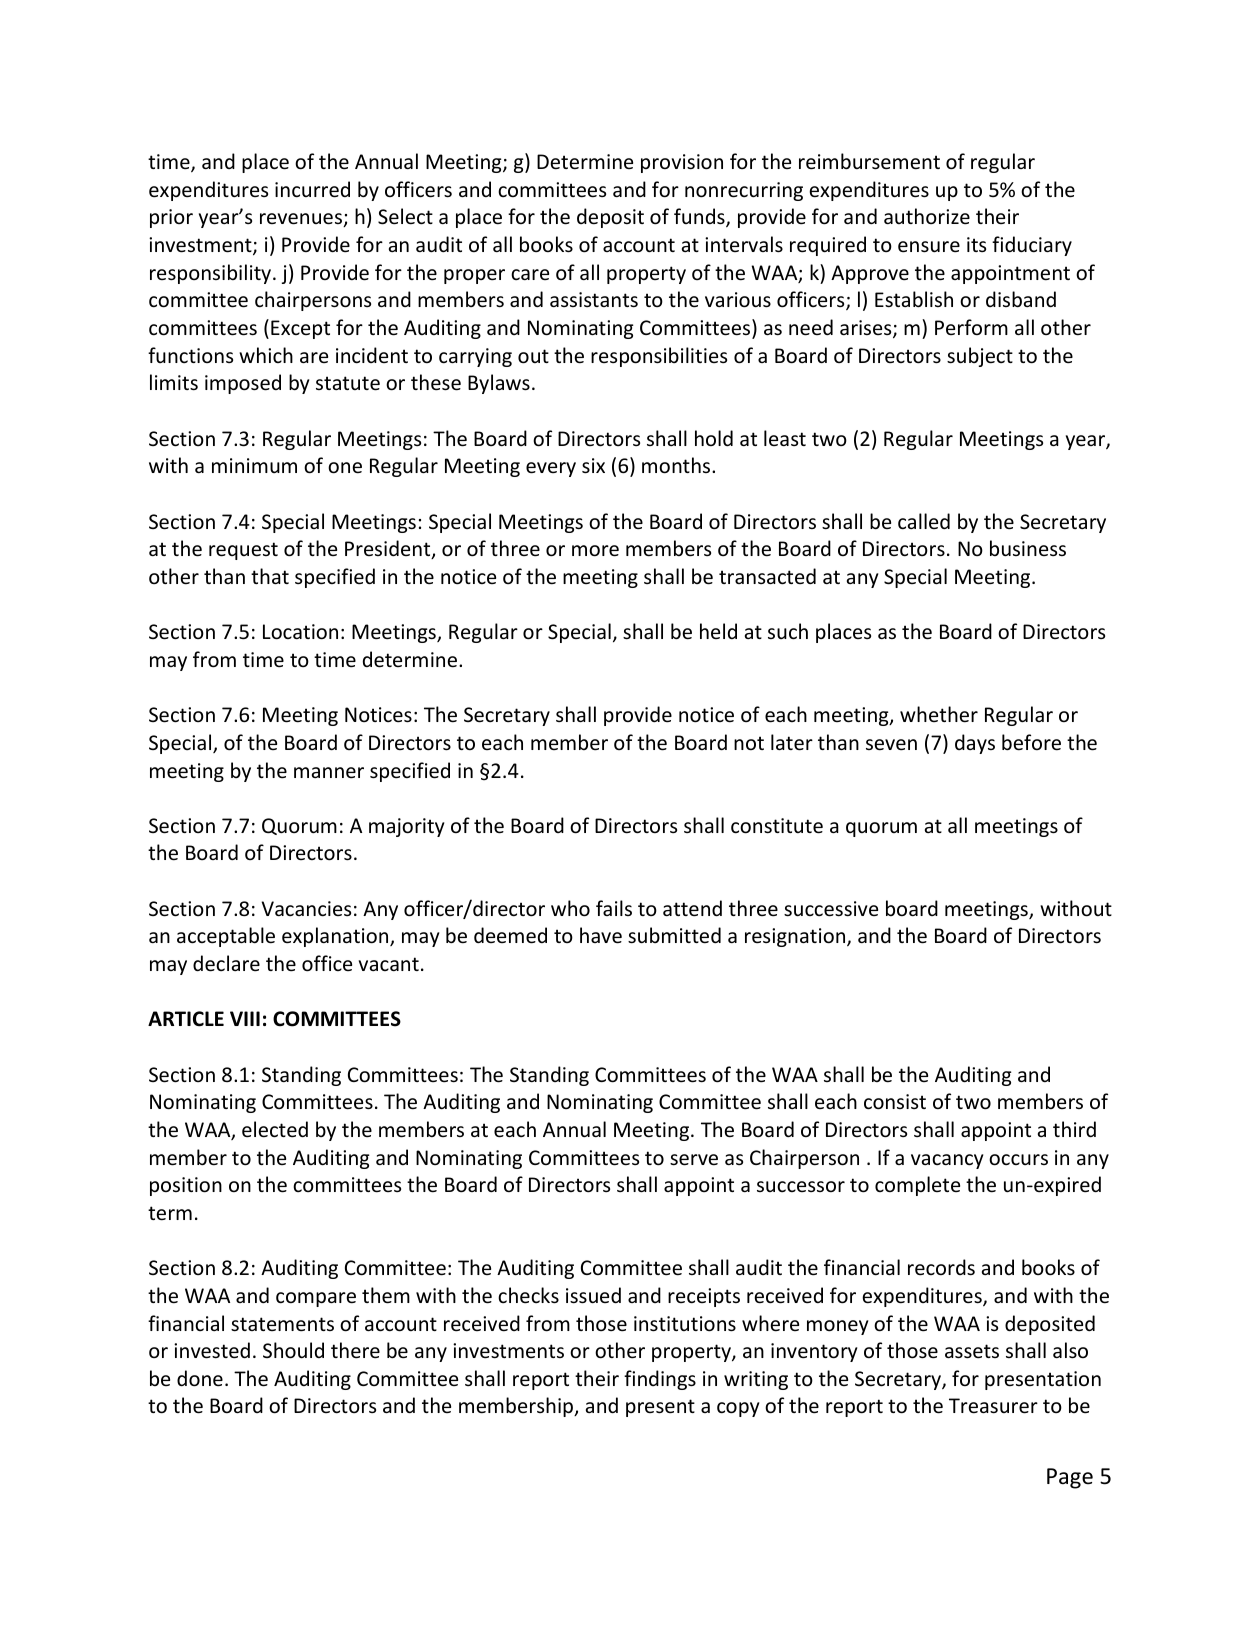 The image size is (1260, 1631). What do you see at coordinates (275, 1129) in the image?
I see `elected` at bounding box center [275, 1129].
